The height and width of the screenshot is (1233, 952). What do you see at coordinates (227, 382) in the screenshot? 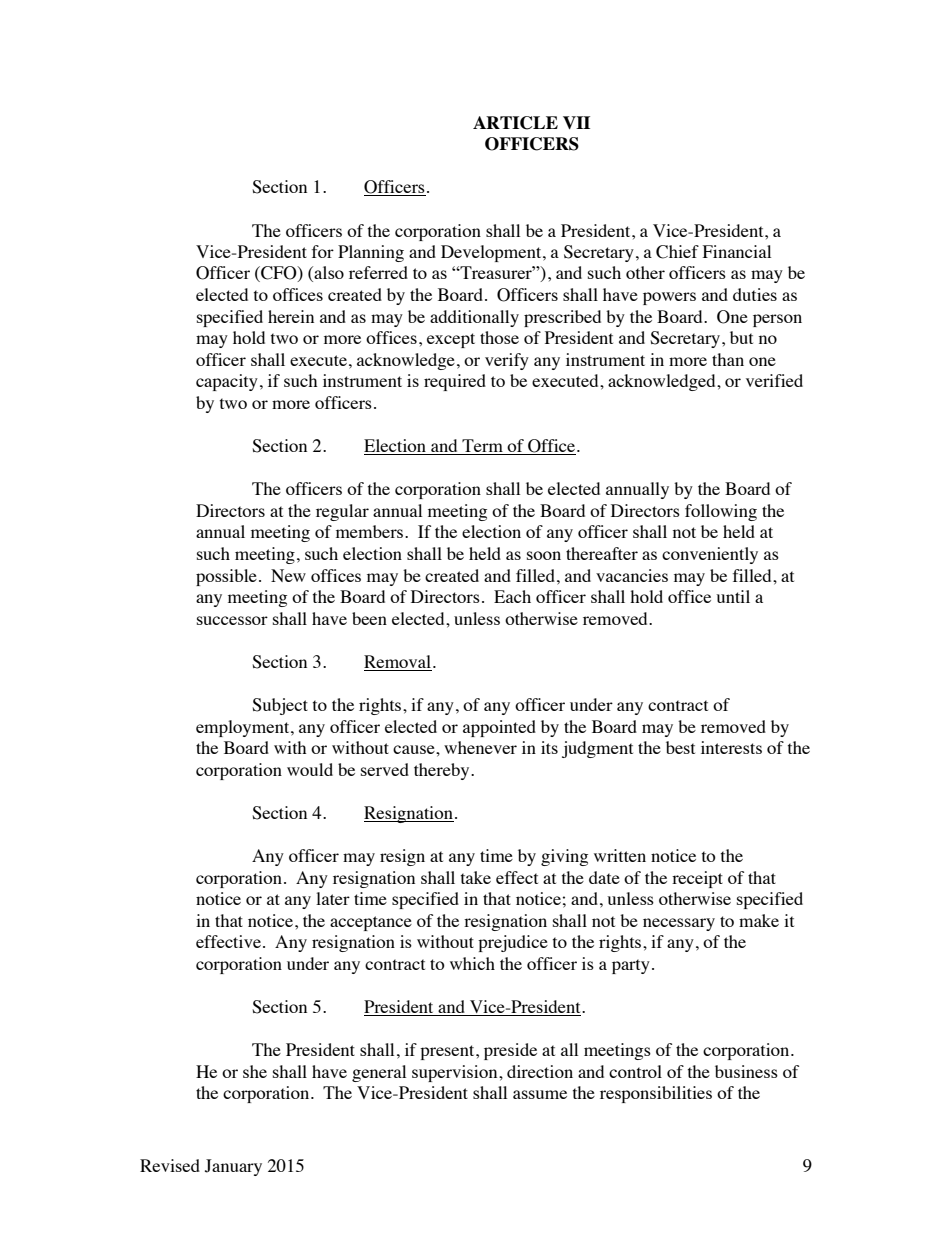
I see `capacity` at bounding box center [227, 382].
